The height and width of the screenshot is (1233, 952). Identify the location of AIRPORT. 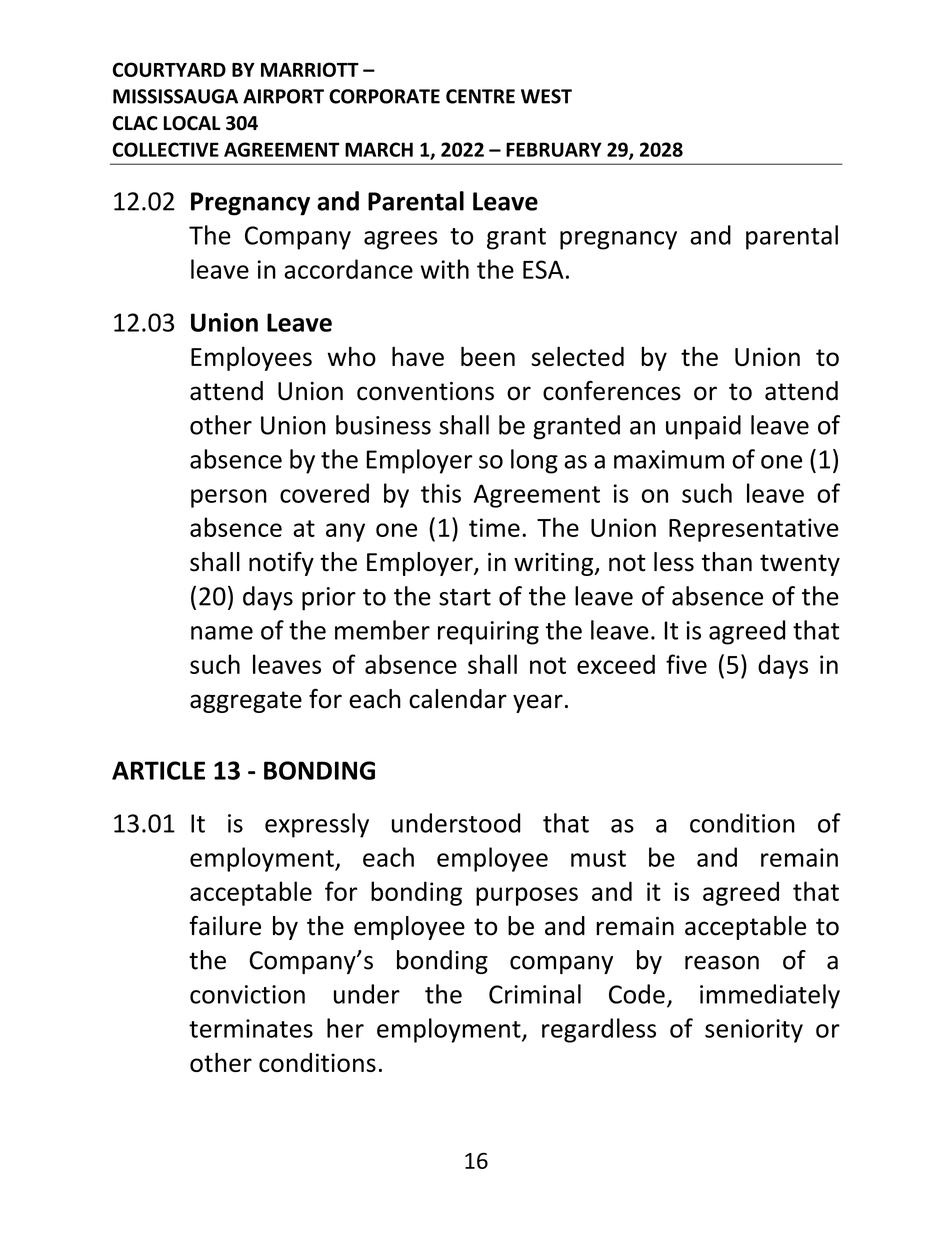
(283, 96).
